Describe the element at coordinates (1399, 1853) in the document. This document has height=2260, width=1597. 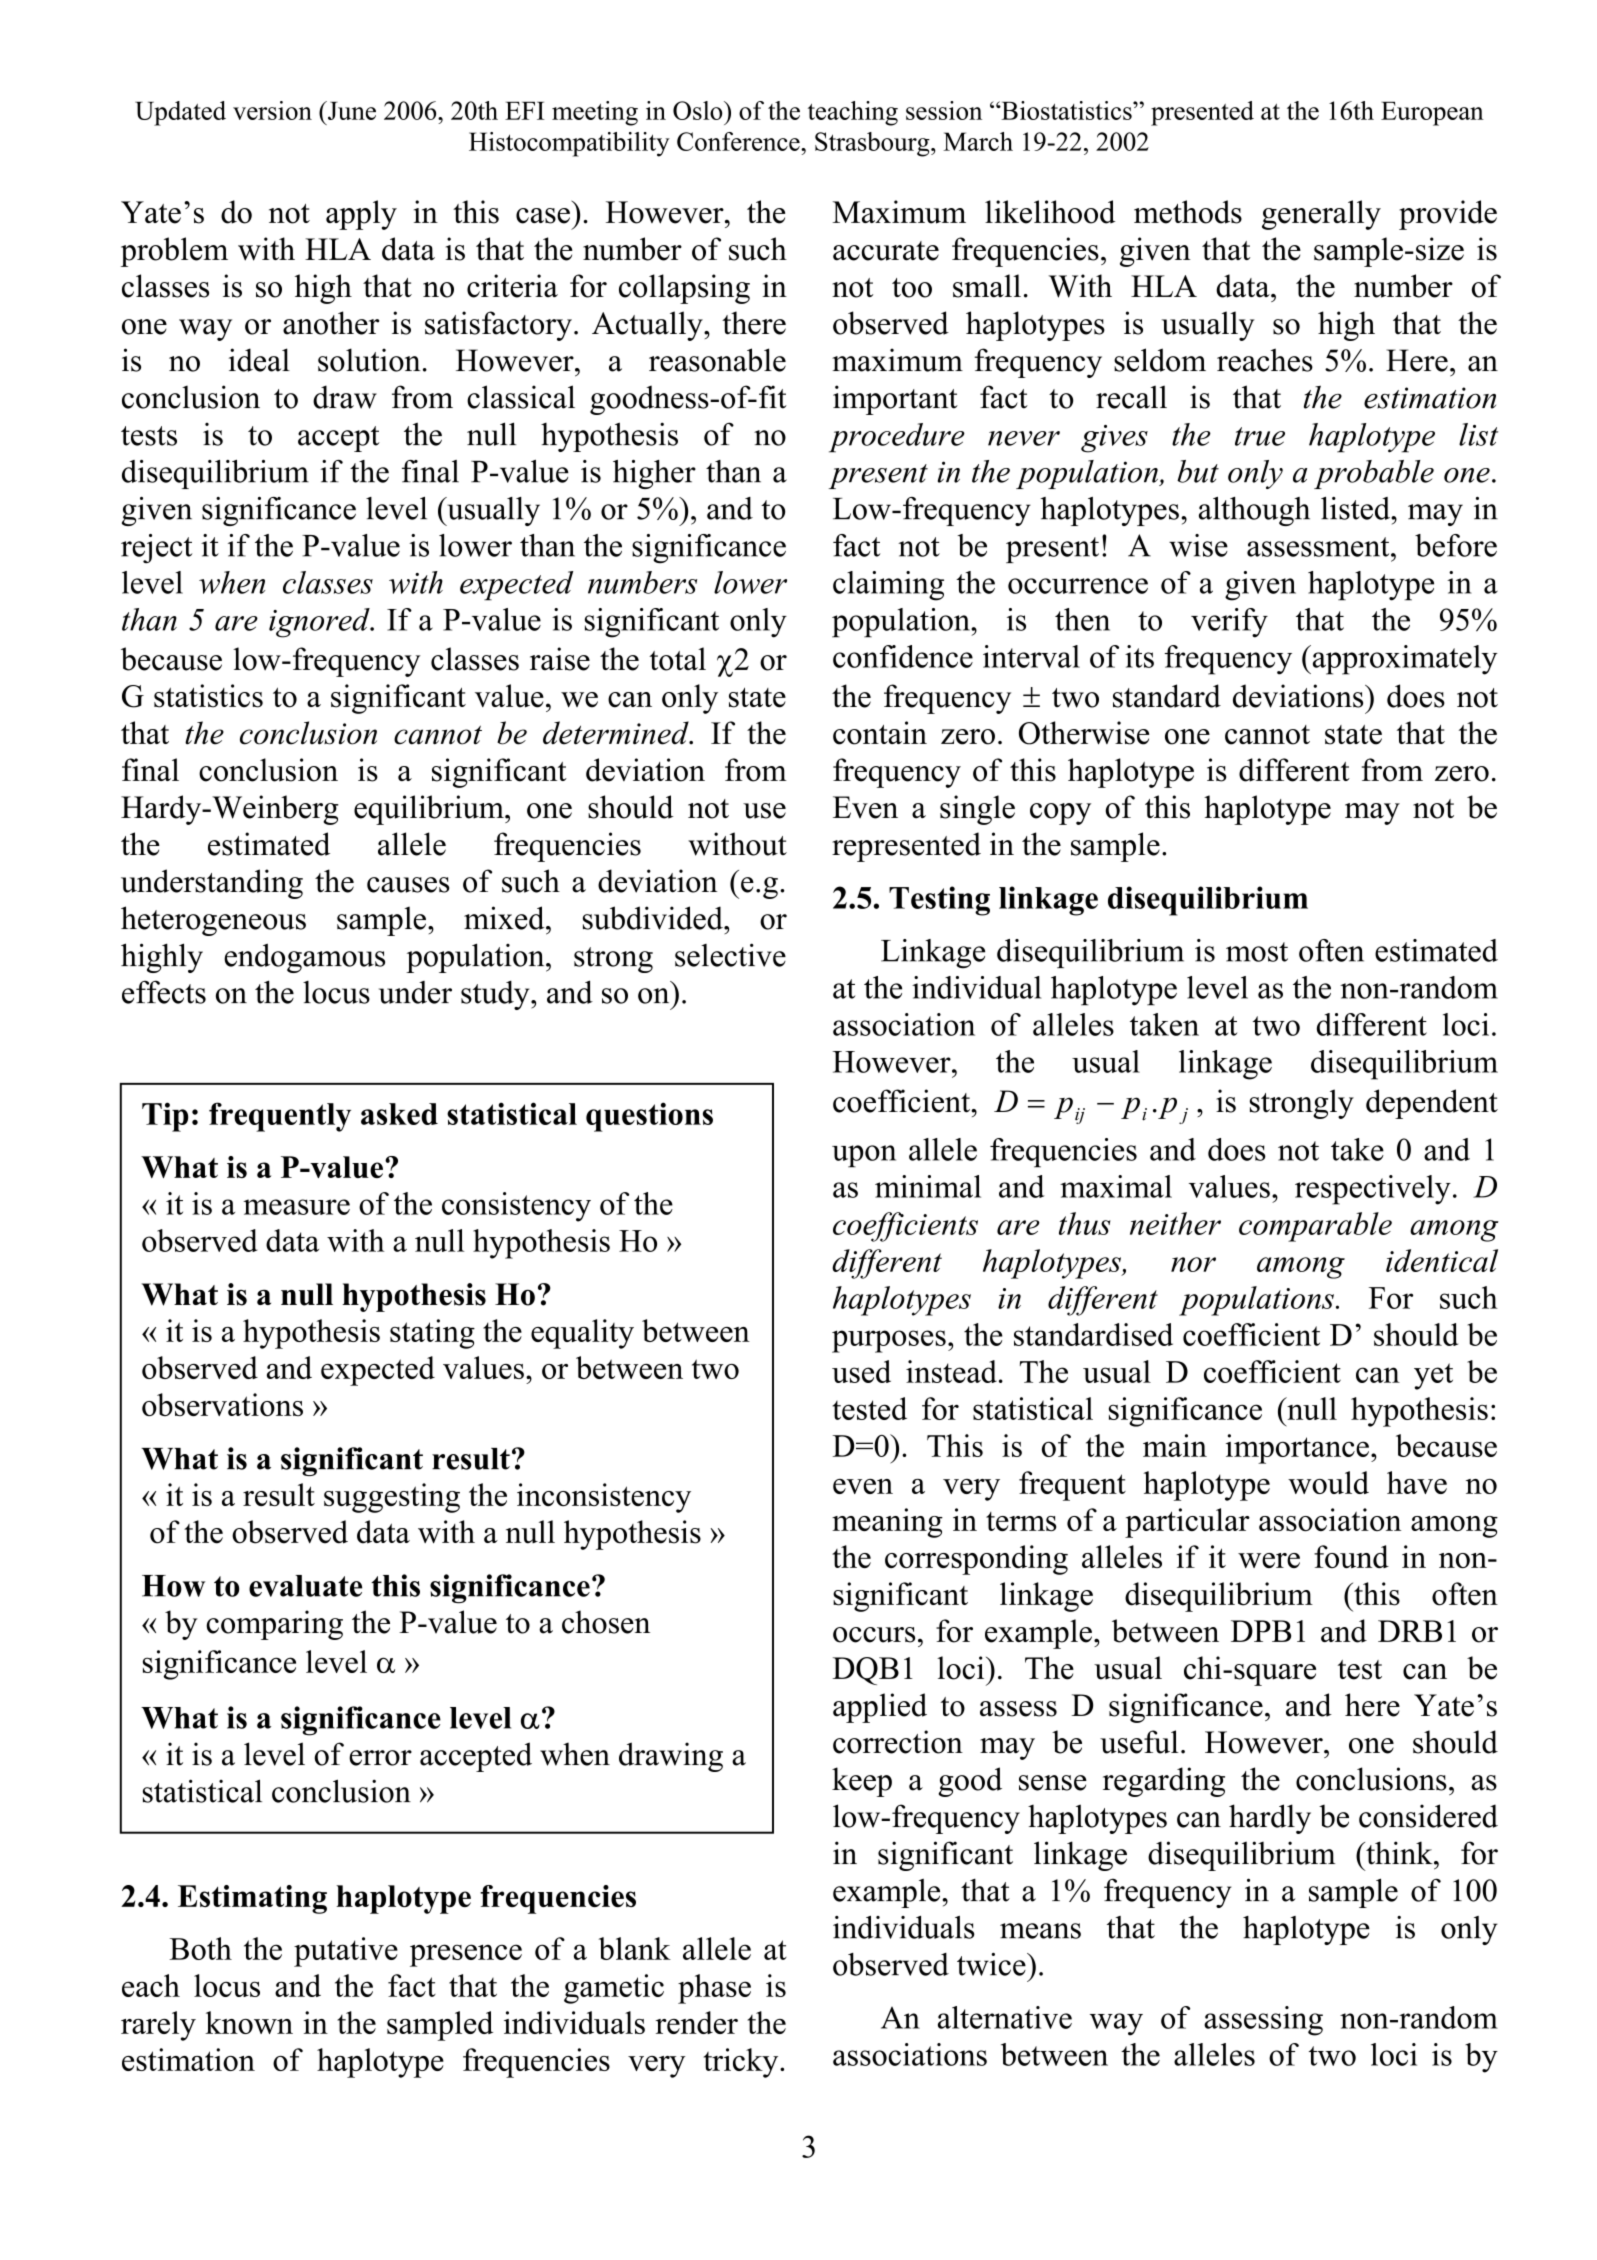
I see `think` at that location.
